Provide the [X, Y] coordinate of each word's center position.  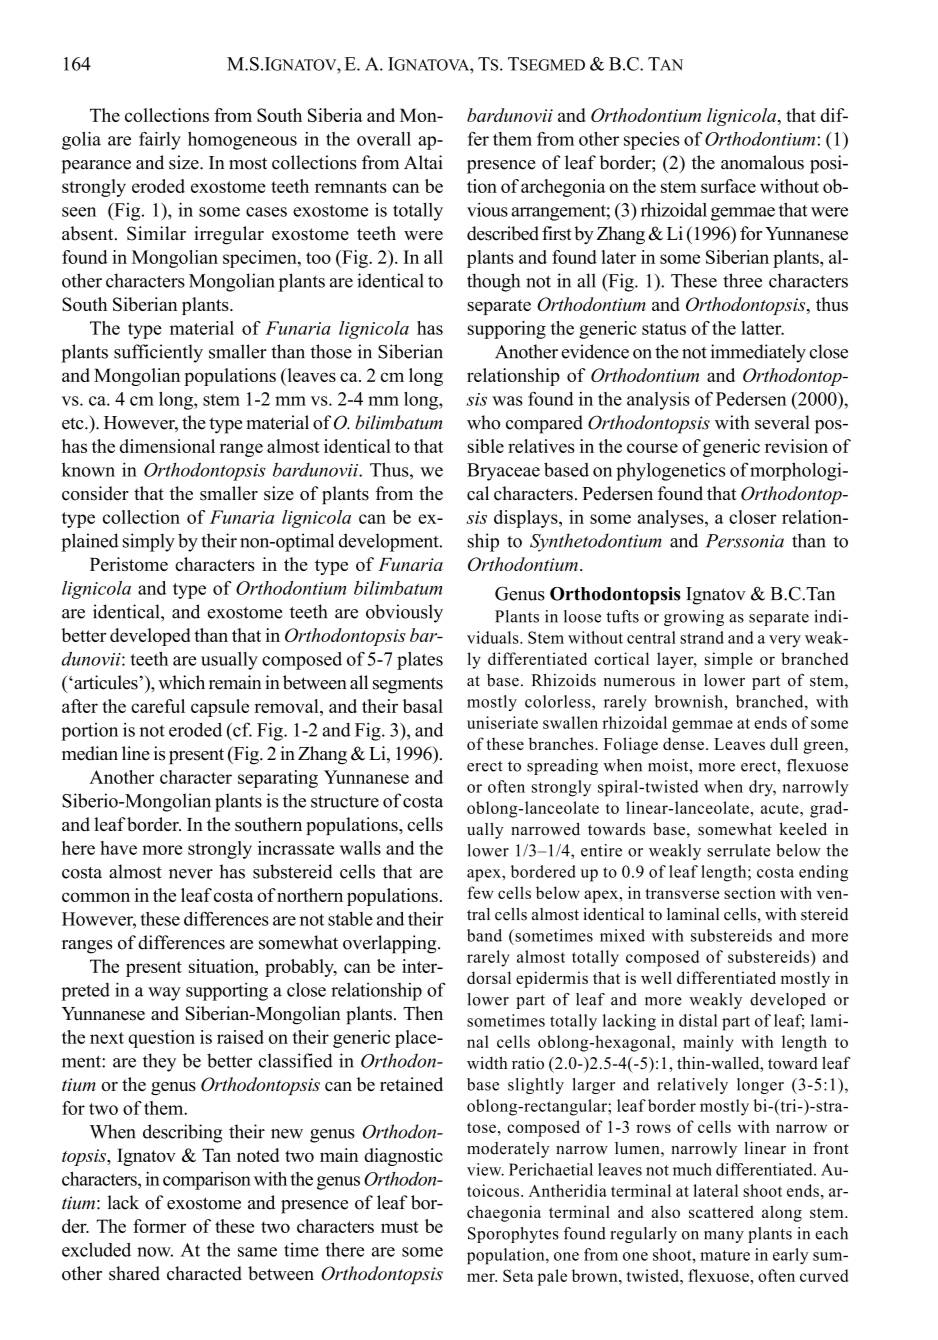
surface [728, 186]
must [400, 1227]
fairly [160, 140]
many [724, 1237]
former [159, 1226]
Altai [423, 162]
